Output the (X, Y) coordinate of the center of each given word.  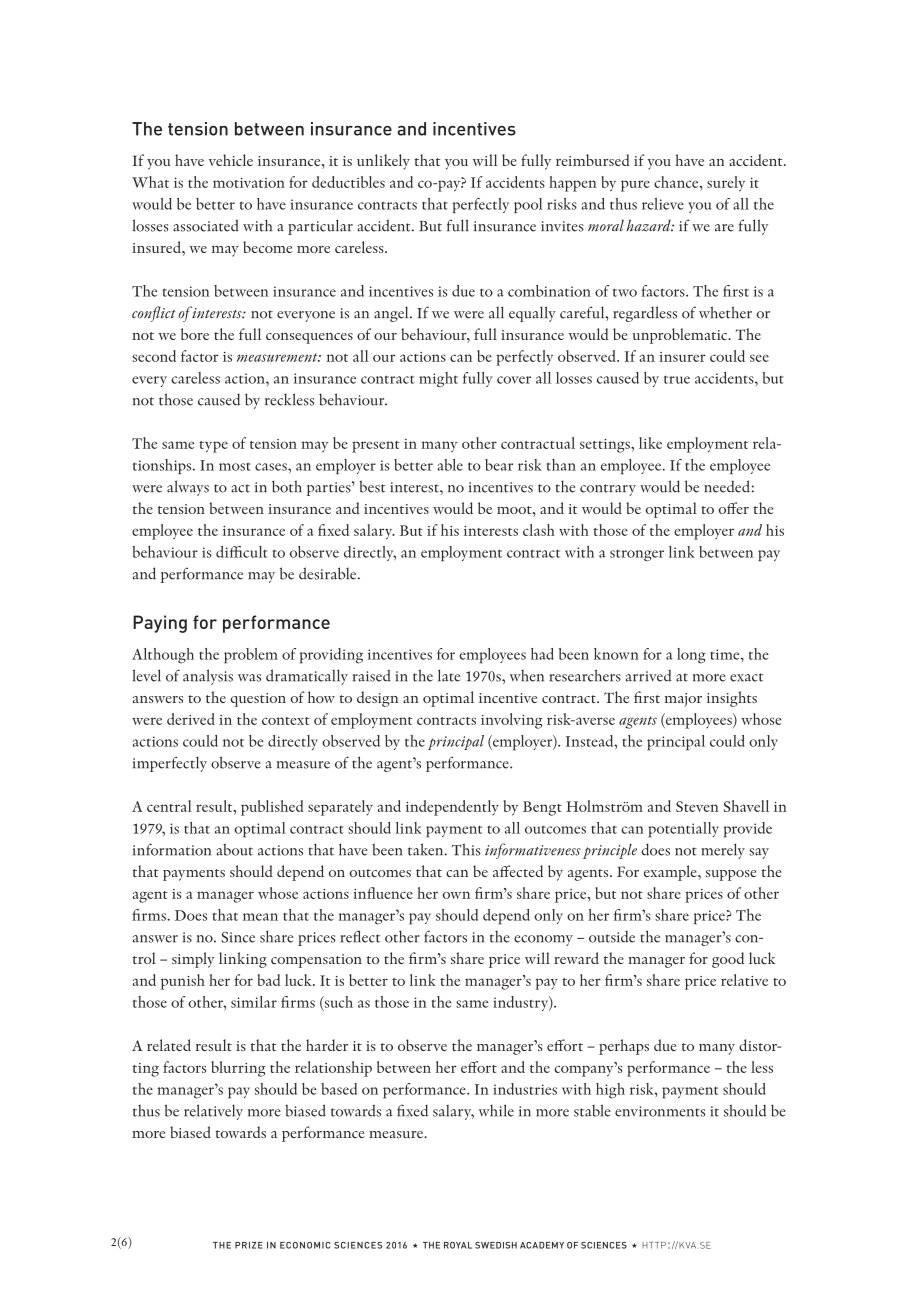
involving (512, 721)
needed (727, 486)
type (213, 447)
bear (499, 465)
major (683, 700)
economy (543, 940)
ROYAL (458, 1245)
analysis (208, 677)
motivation (249, 183)
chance (677, 182)
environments (660, 1111)
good (728, 960)
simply (193, 960)
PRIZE (249, 1245)
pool (528, 205)
